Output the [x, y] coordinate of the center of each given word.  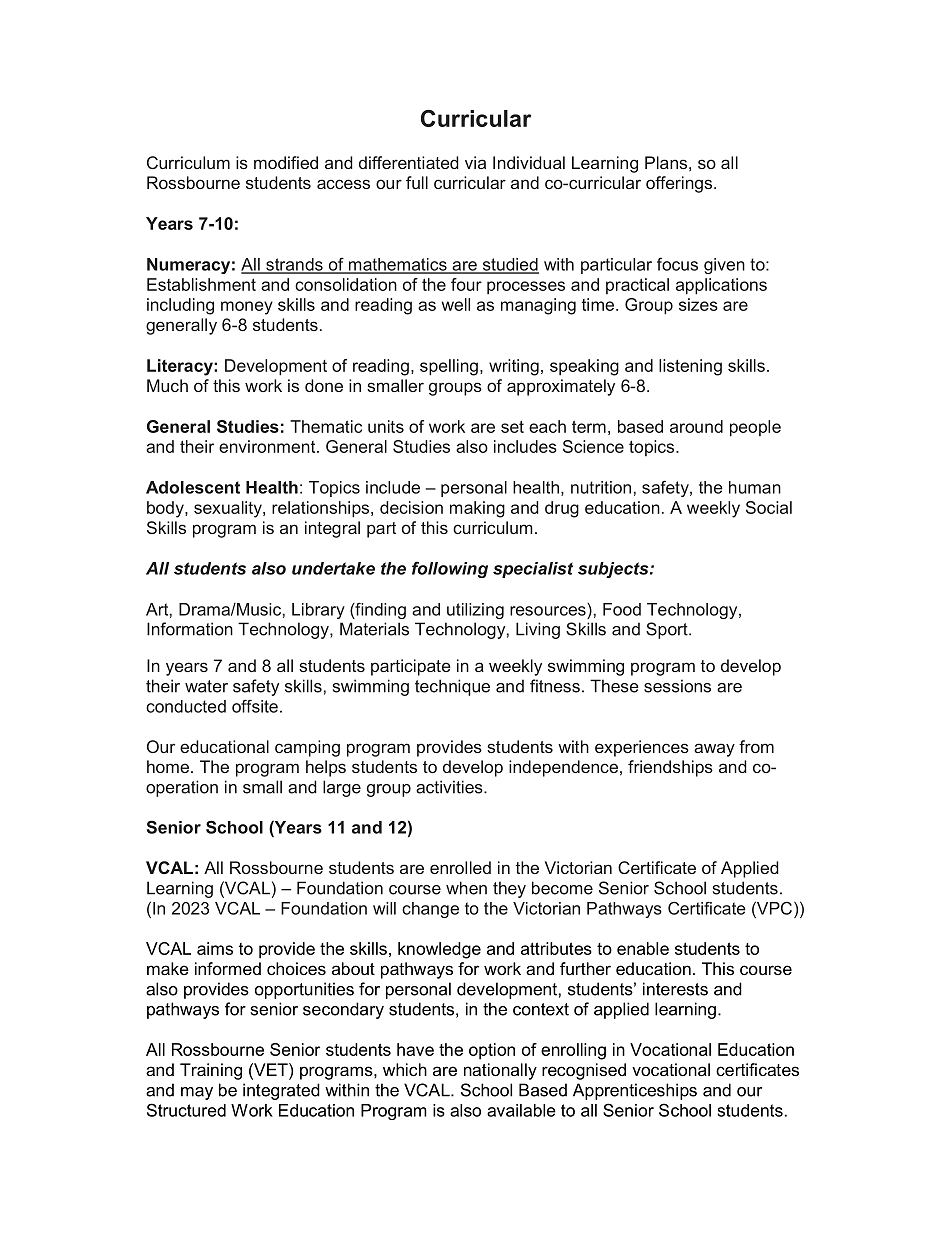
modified [286, 162]
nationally [500, 1071]
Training [211, 1071]
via [475, 162]
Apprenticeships [635, 1091]
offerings [679, 184]
